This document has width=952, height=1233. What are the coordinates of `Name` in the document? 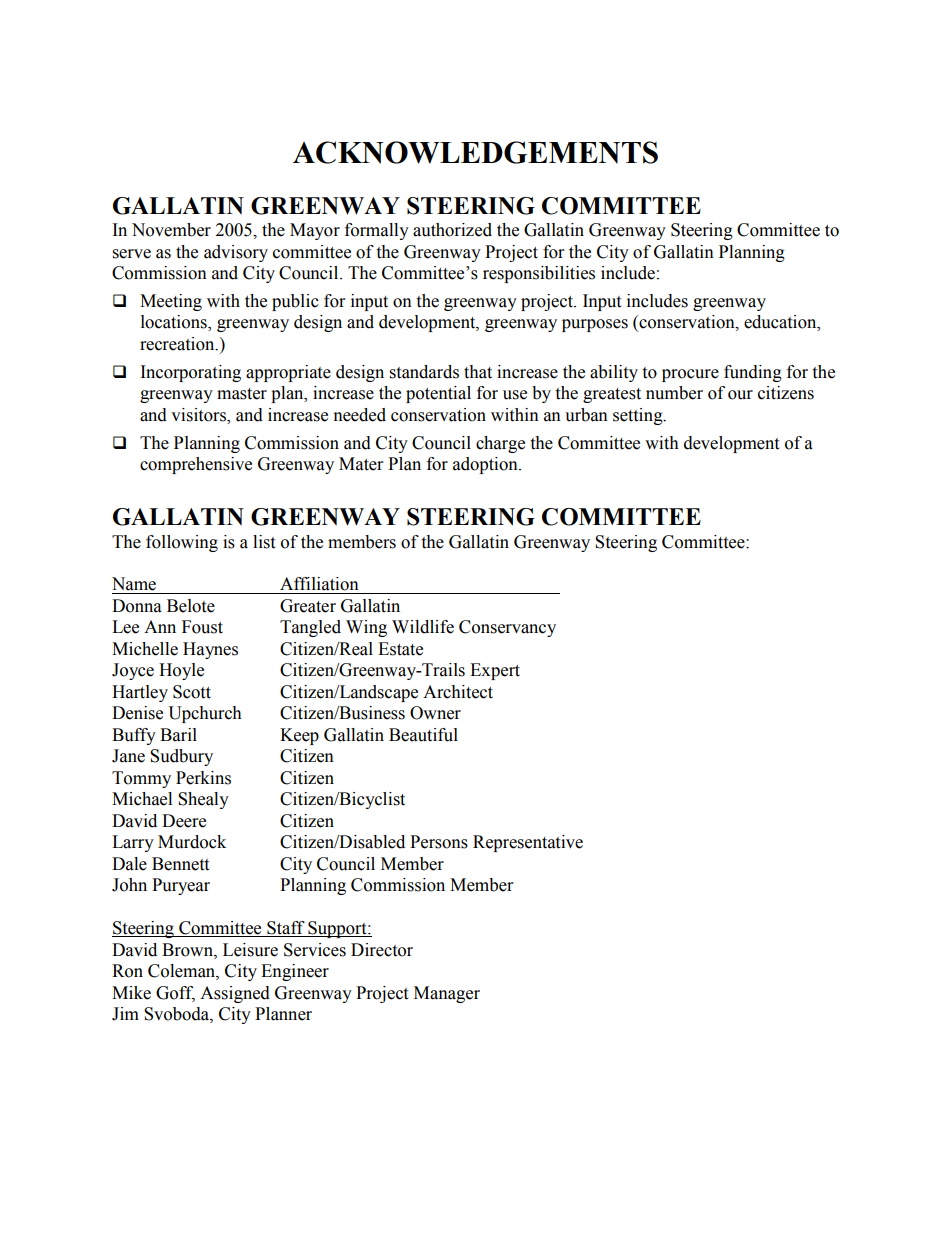 It's located at (134, 584).
